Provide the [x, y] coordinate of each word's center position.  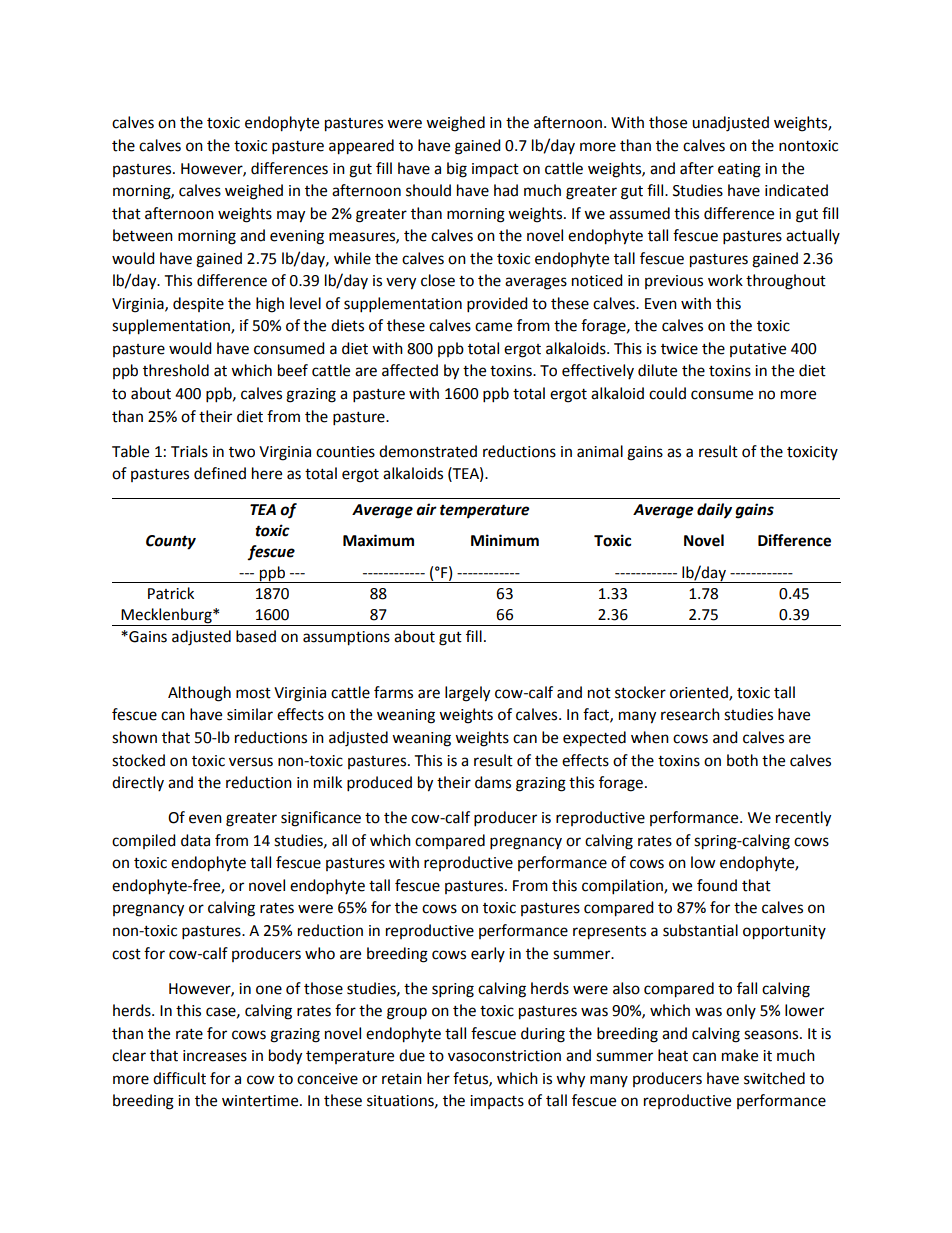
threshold [176, 370]
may [291, 216]
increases [215, 1056]
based [256, 636]
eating [739, 170]
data [195, 840]
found [717, 885]
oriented [700, 693]
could [667, 393]
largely [467, 694]
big [457, 170]
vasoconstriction [504, 1056]
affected [410, 370]
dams [493, 782]
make [740, 1055]
